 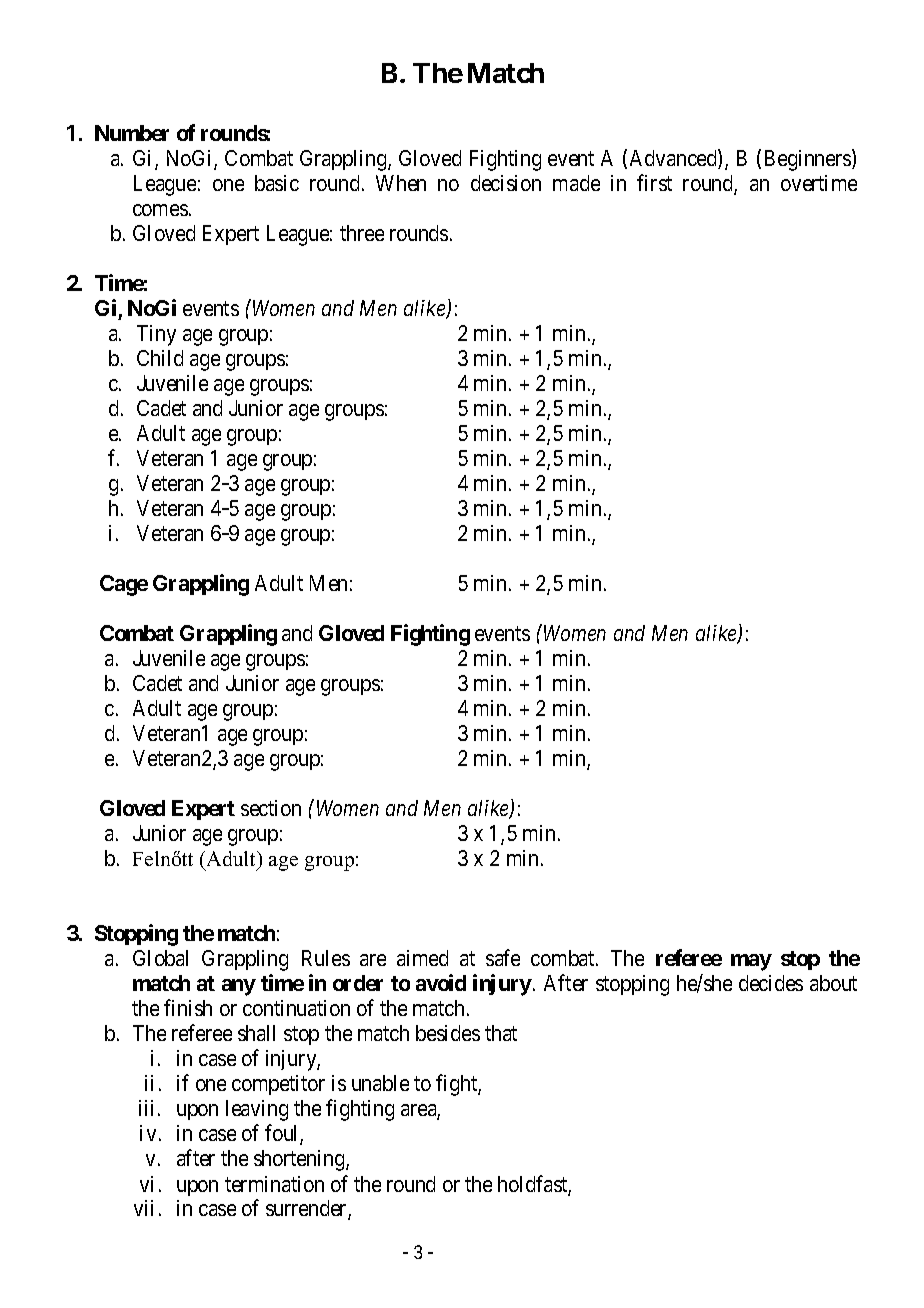 What do you see at coordinates (277, 183) in the screenshot?
I see `basic` at bounding box center [277, 183].
